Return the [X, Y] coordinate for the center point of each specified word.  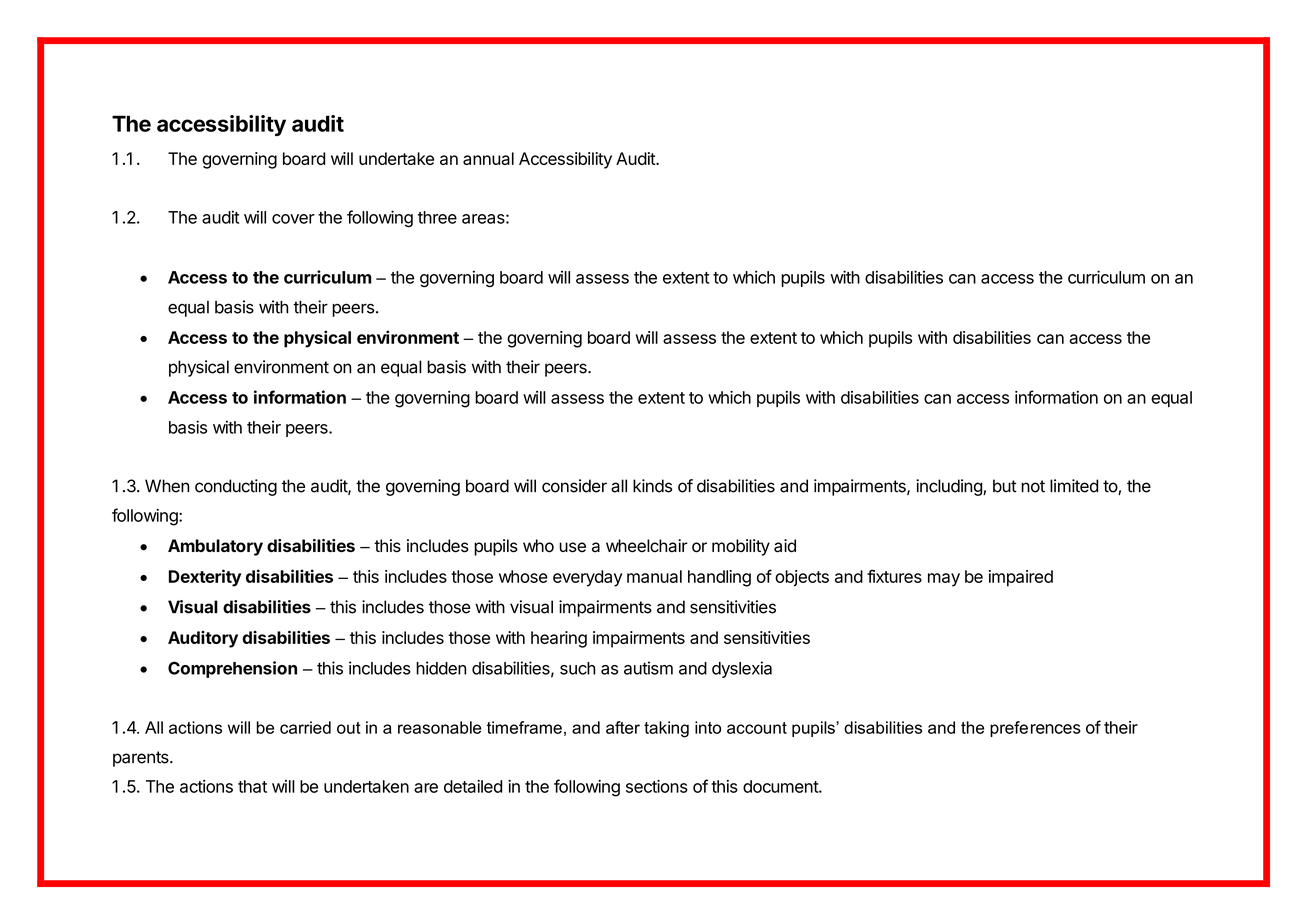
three [437, 217]
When [167, 486]
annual [488, 158]
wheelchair [647, 546]
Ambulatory [215, 547]
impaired [1021, 578]
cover [293, 219]
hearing [559, 639]
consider [574, 486]
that [252, 786]
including [950, 487]
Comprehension [232, 669]
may [944, 580]
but [1005, 486]
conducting [236, 487]
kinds [652, 486]
